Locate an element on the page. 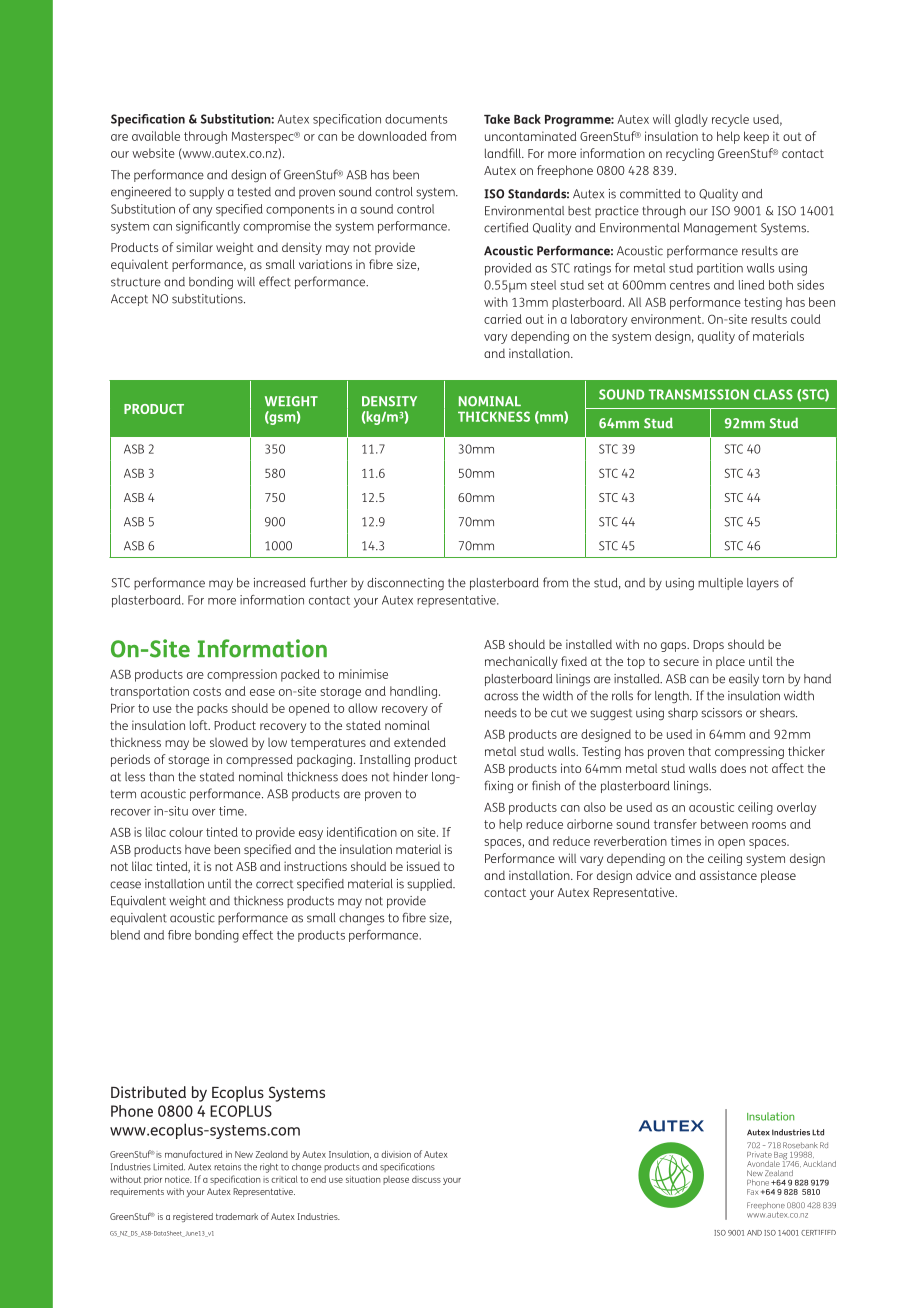 This image has width=924, height=1308. retains is located at coordinates (227, 1167).
